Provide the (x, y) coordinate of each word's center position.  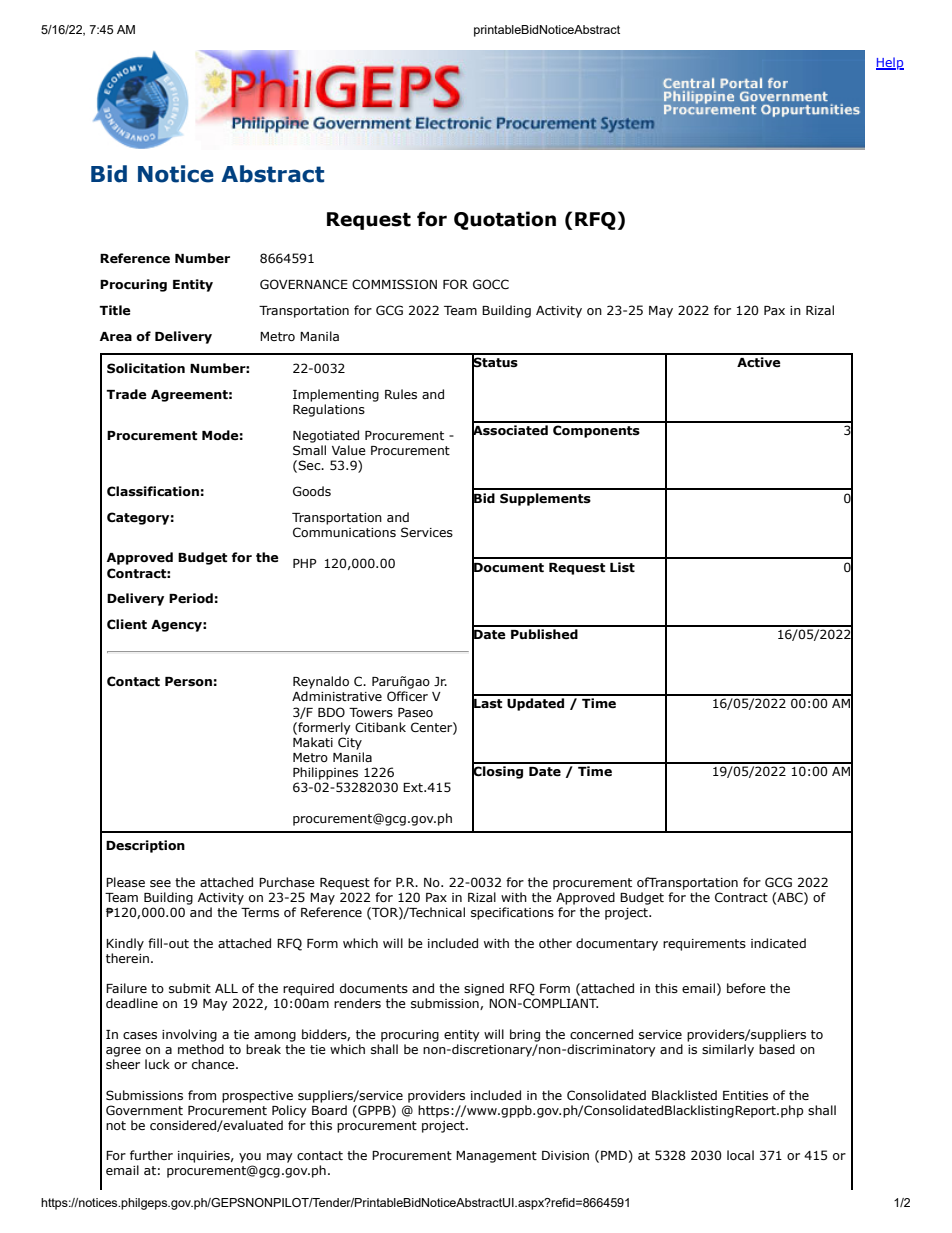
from (202, 1095)
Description (145, 846)
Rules (401, 394)
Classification (153, 491)
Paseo (415, 712)
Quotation (505, 220)
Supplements (545, 499)
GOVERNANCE (304, 284)
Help (890, 63)
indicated (778, 943)
